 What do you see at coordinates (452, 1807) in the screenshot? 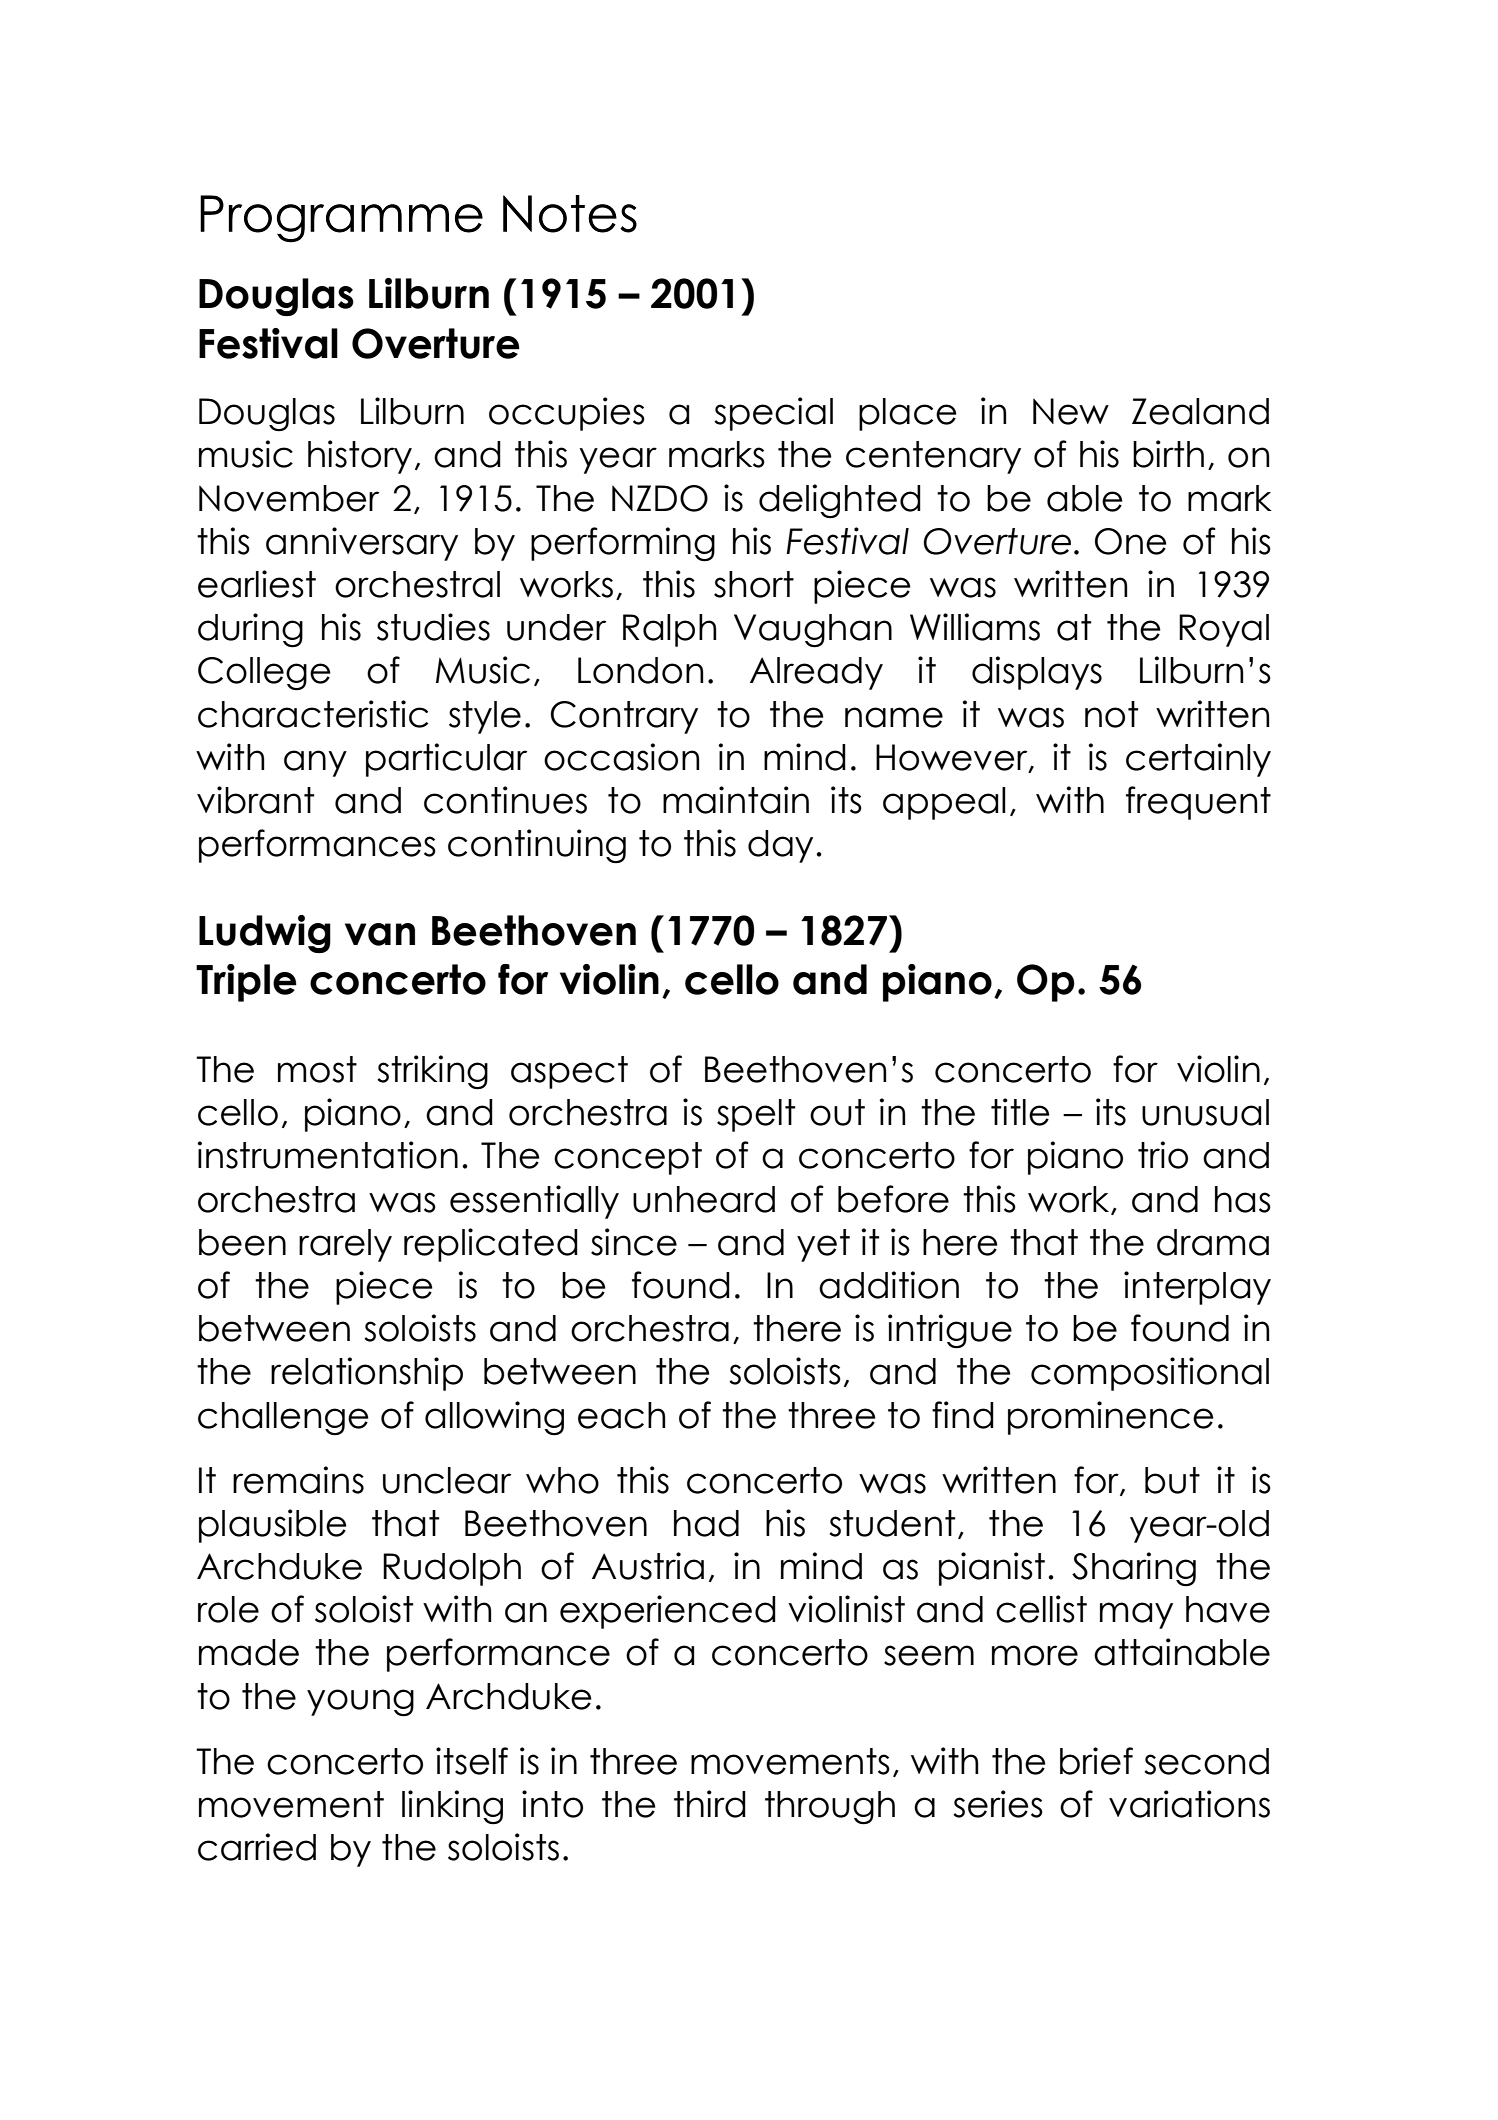
I see `linking` at bounding box center [452, 1807].
